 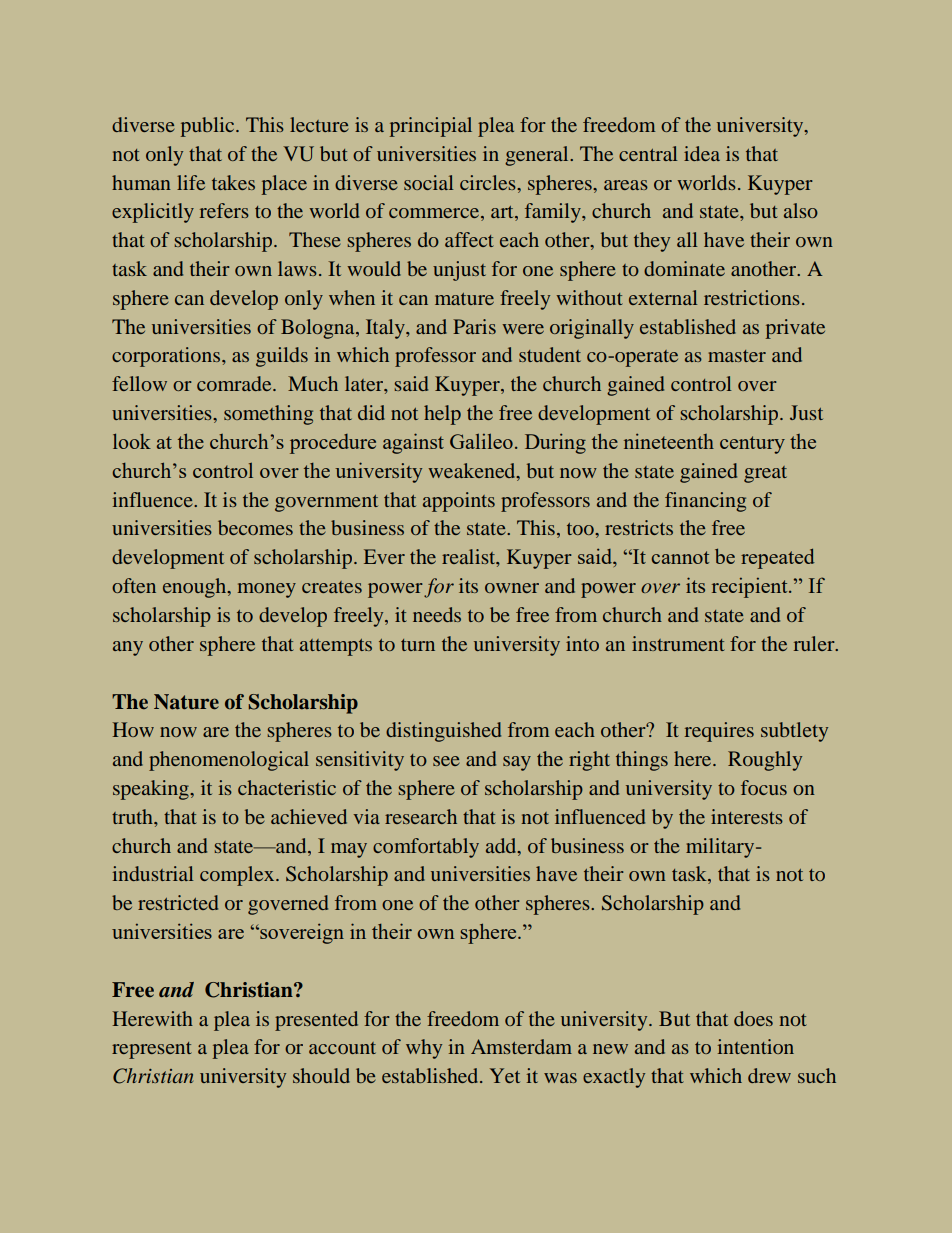 What do you see at coordinates (424, 1049) in the screenshot?
I see `why` at bounding box center [424, 1049].
